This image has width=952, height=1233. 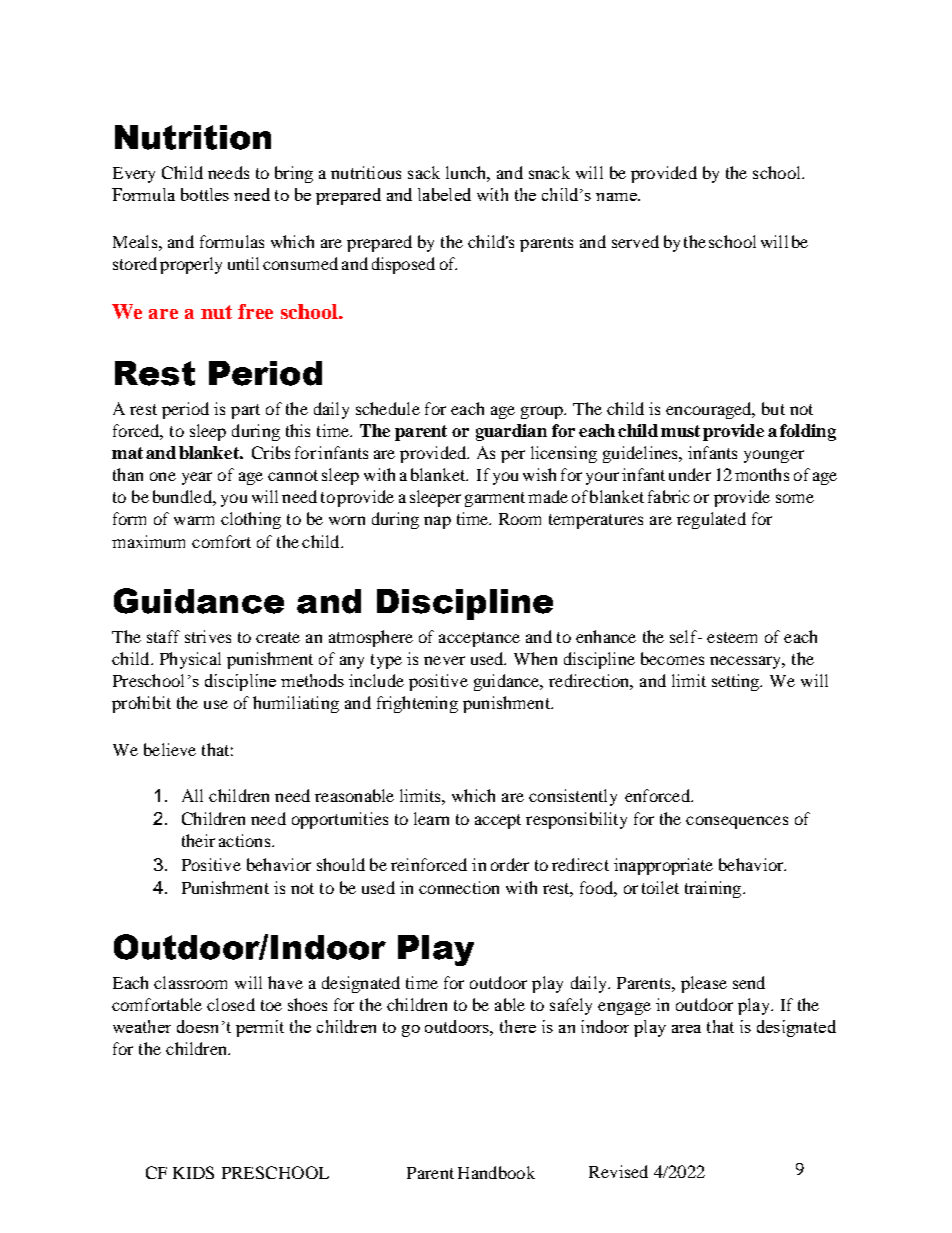 I want to click on consequences, so click(x=737, y=822).
